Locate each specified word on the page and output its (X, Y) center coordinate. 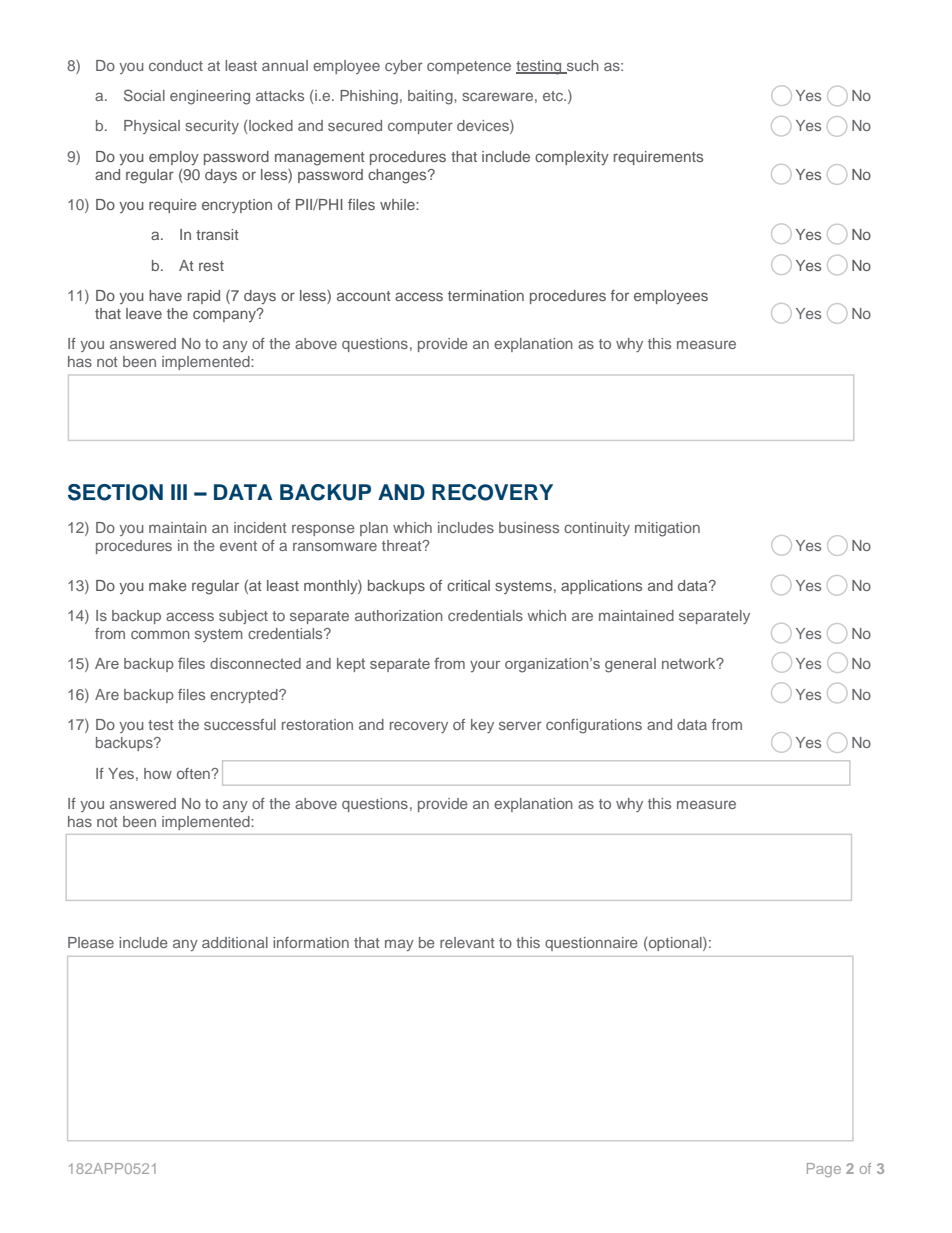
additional (235, 942)
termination (486, 295)
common (160, 634)
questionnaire (591, 944)
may (399, 945)
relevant (467, 942)
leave (144, 313)
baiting (431, 97)
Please (91, 942)
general (630, 665)
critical (468, 585)
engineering (210, 97)
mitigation (667, 529)
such (581, 66)
